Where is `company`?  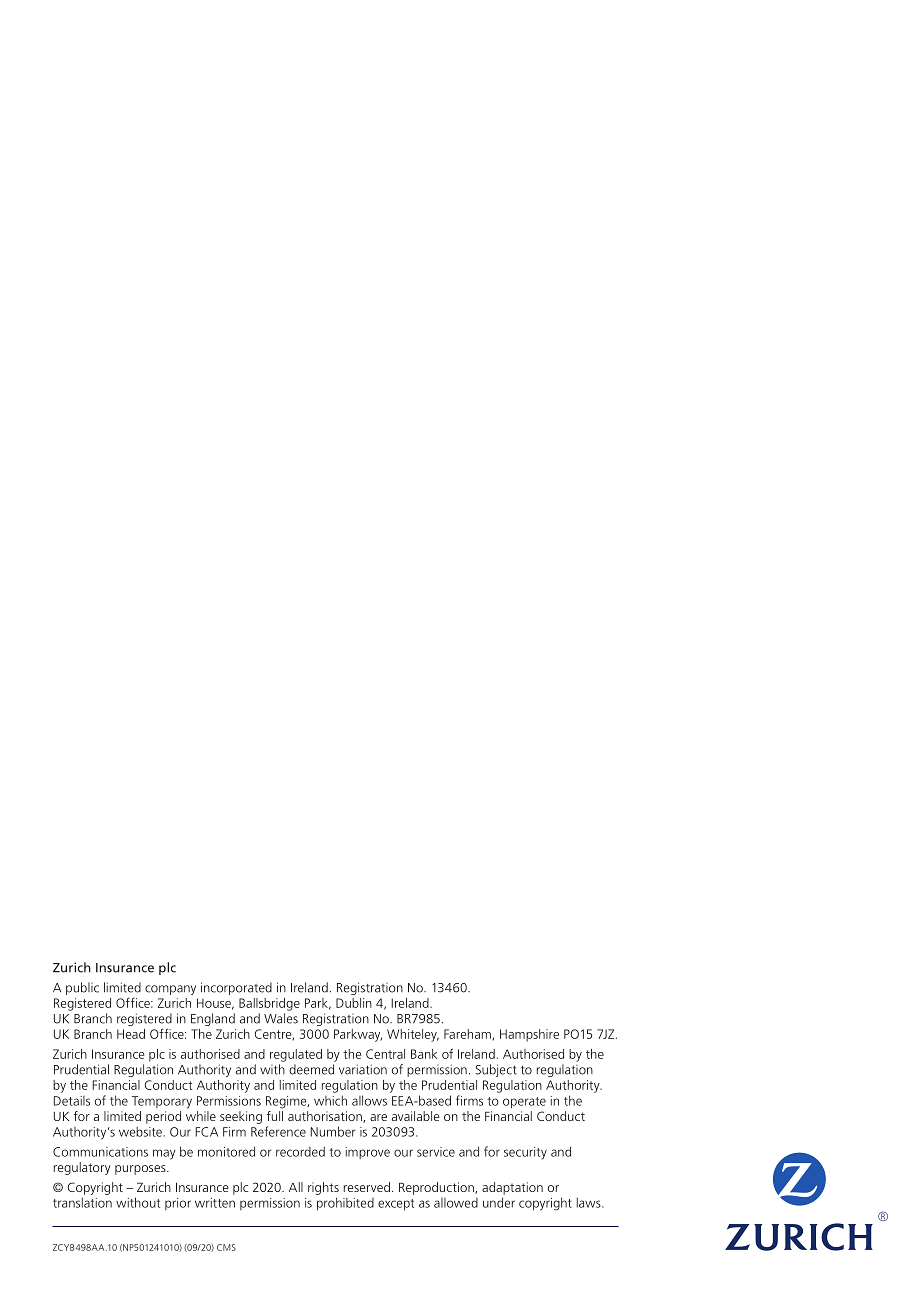
company is located at coordinates (170, 990).
